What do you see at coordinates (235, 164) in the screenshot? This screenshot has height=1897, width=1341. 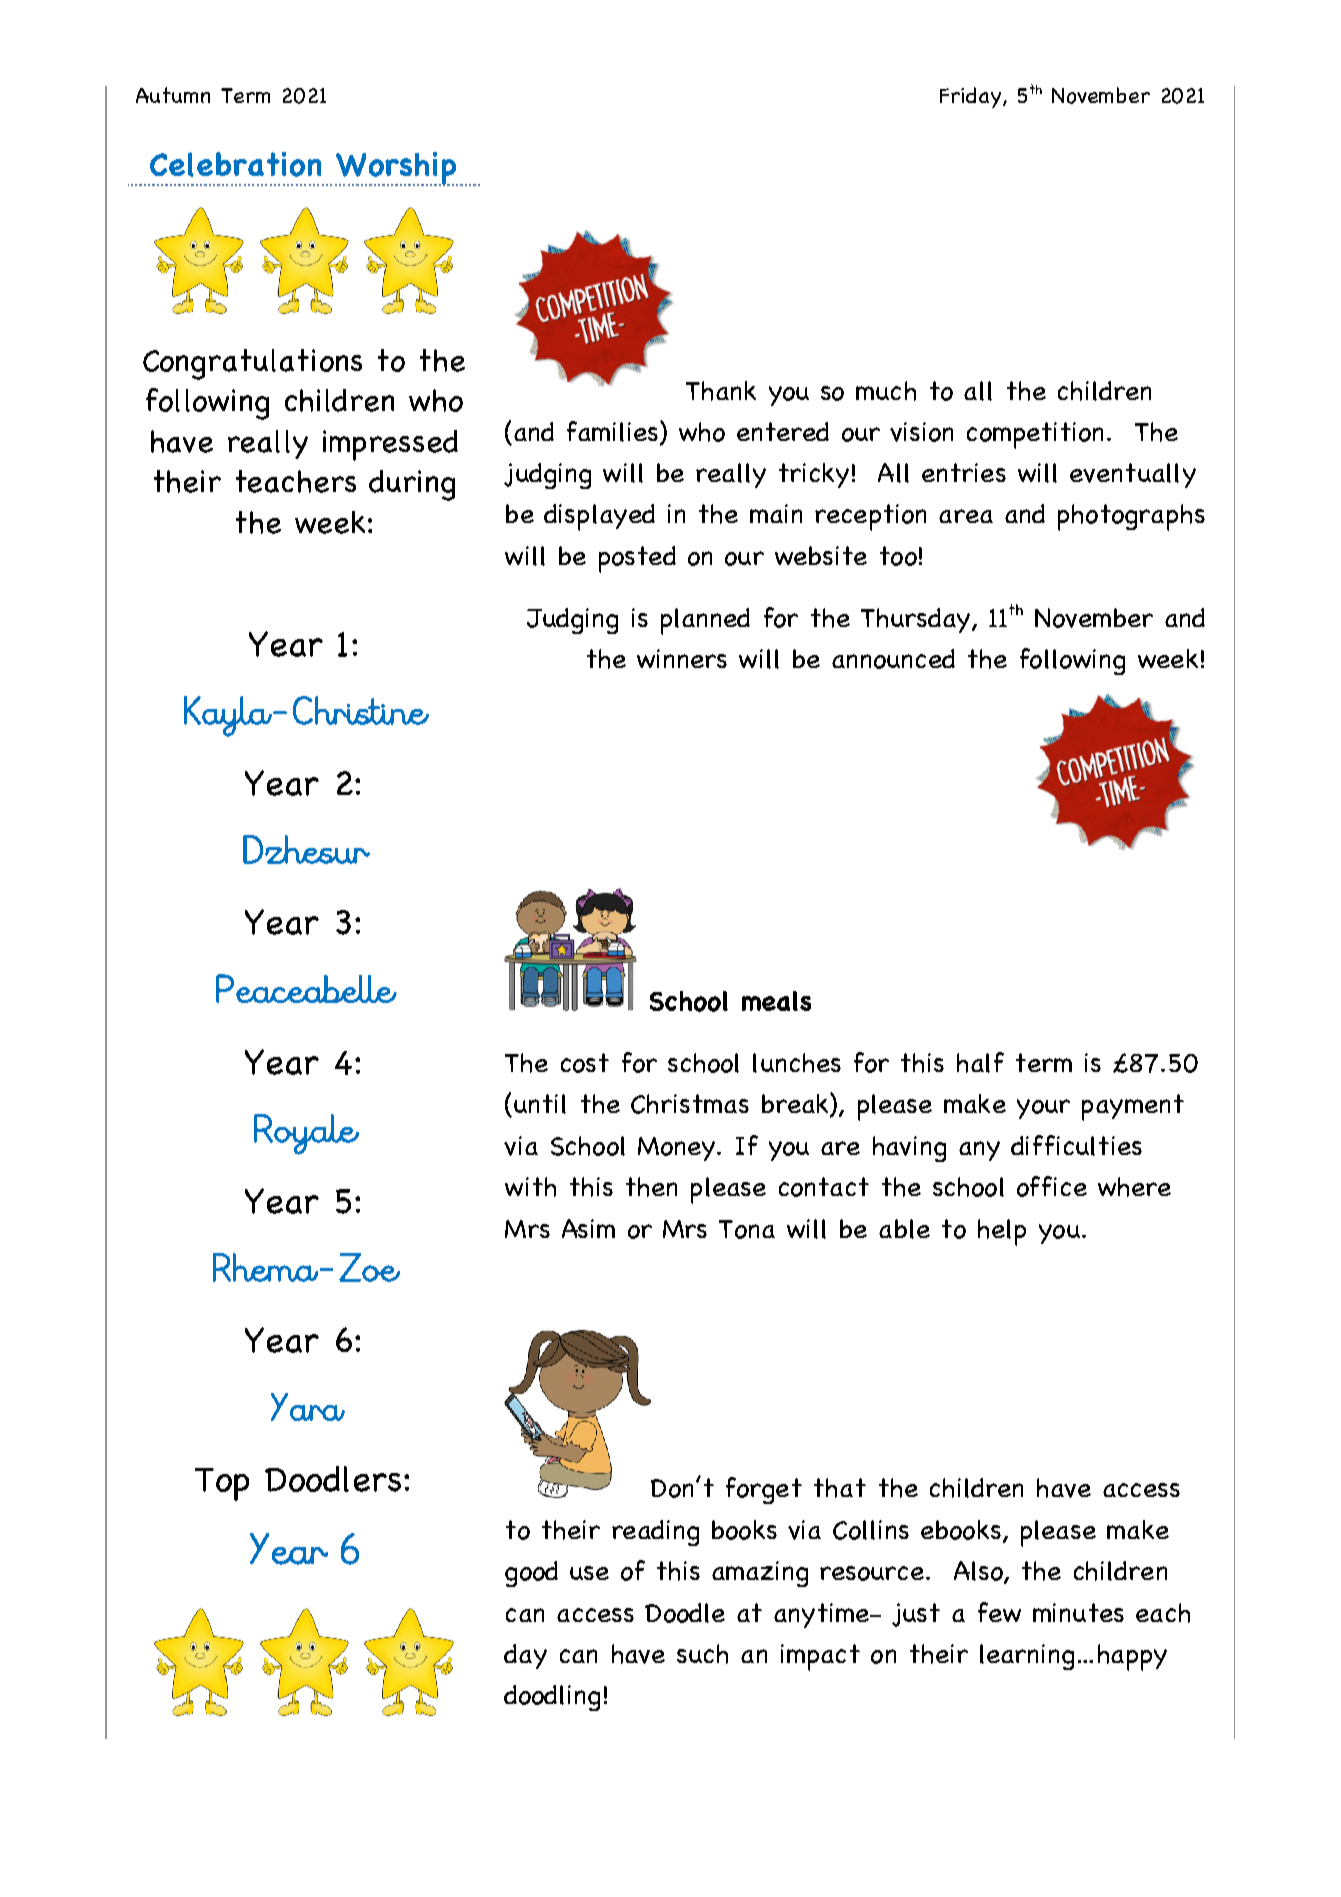 I see `Celebration` at bounding box center [235, 164].
